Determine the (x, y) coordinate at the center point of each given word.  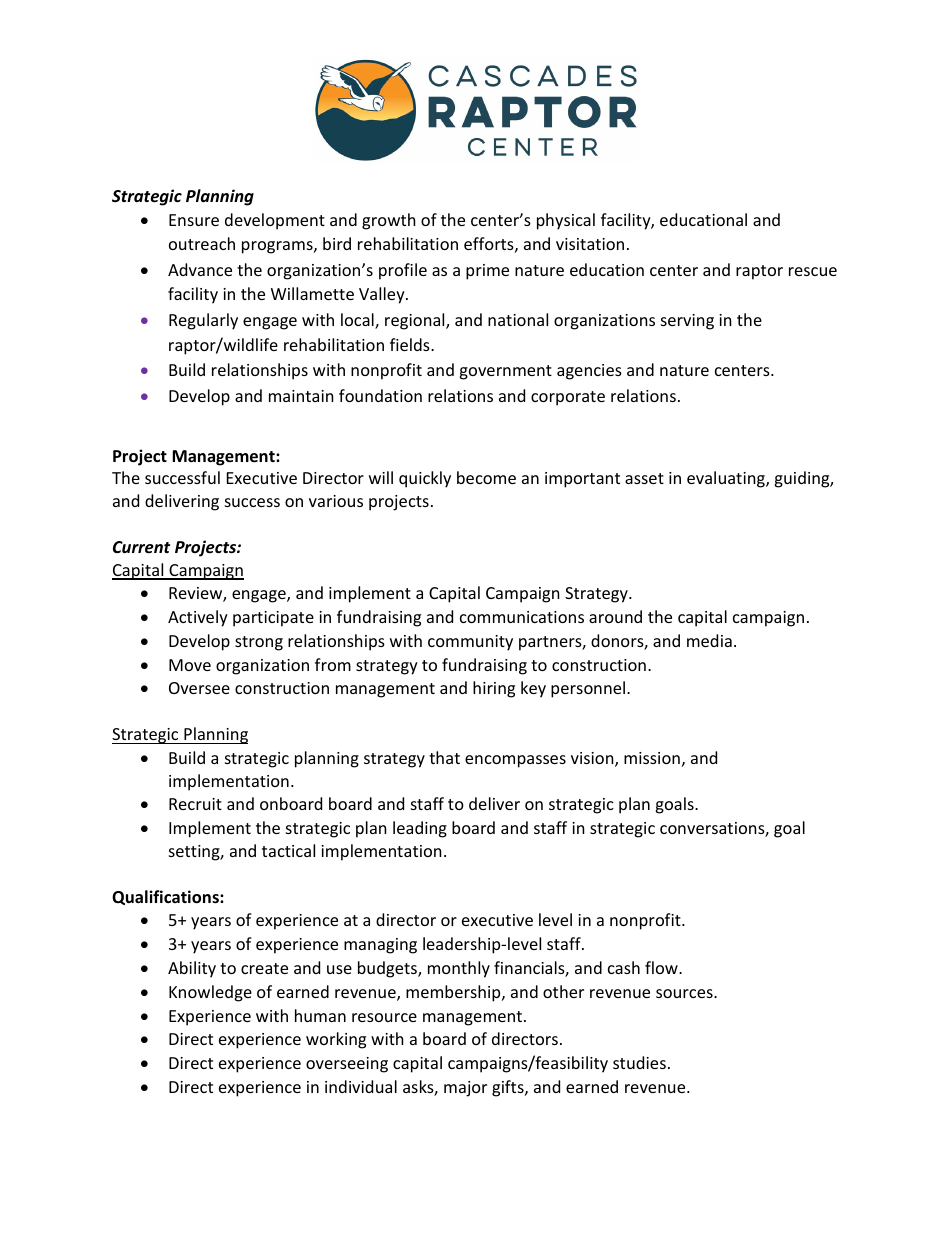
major (465, 1089)
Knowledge (210, 993)
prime (487, 272)
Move (190, 665)
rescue (813, 271)
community (470, 643)
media (709, 640)
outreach (202, 243)
